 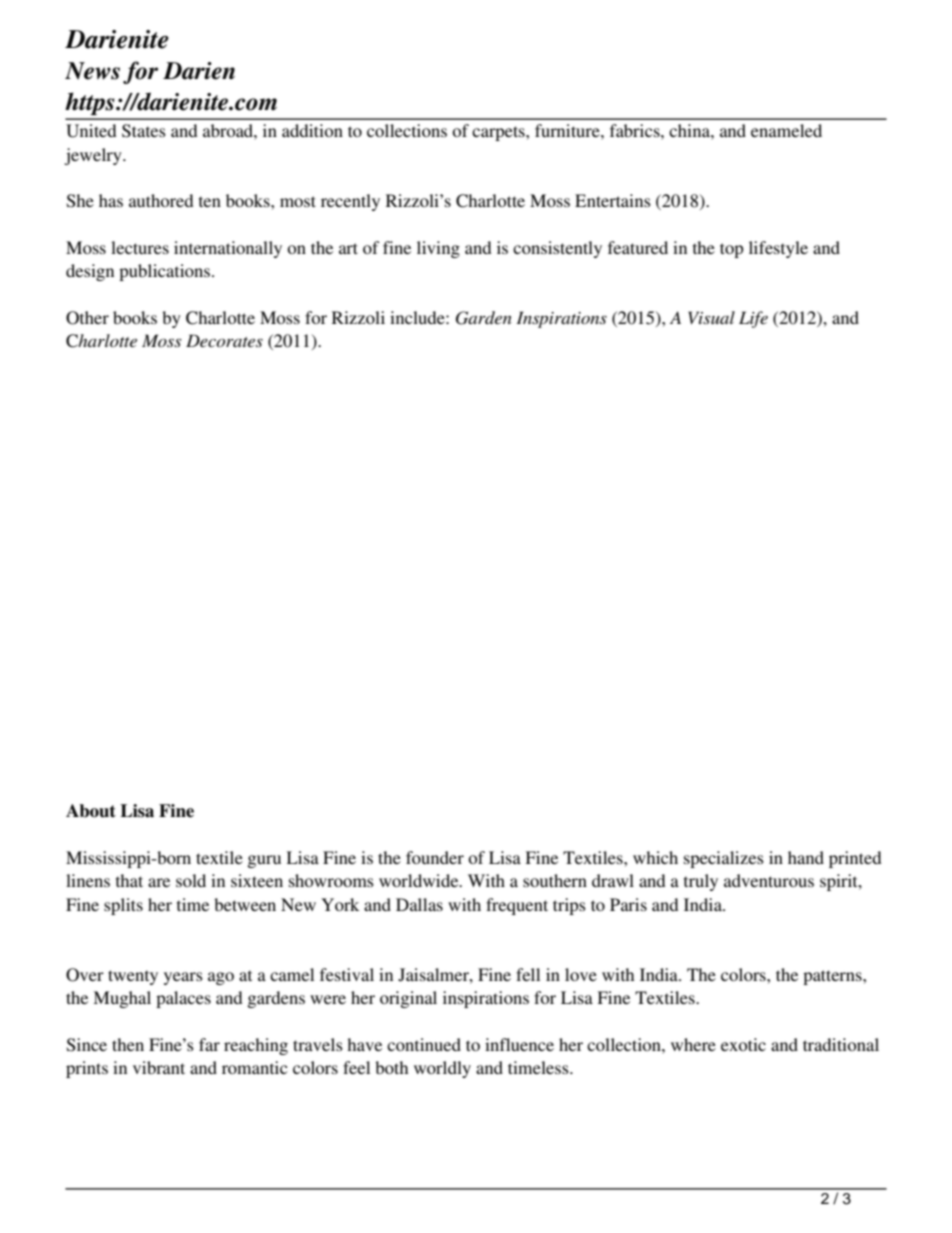 What do you see at coordinates (435, 857) in the document?
I see `founder` at bounding box center [435, 857].
